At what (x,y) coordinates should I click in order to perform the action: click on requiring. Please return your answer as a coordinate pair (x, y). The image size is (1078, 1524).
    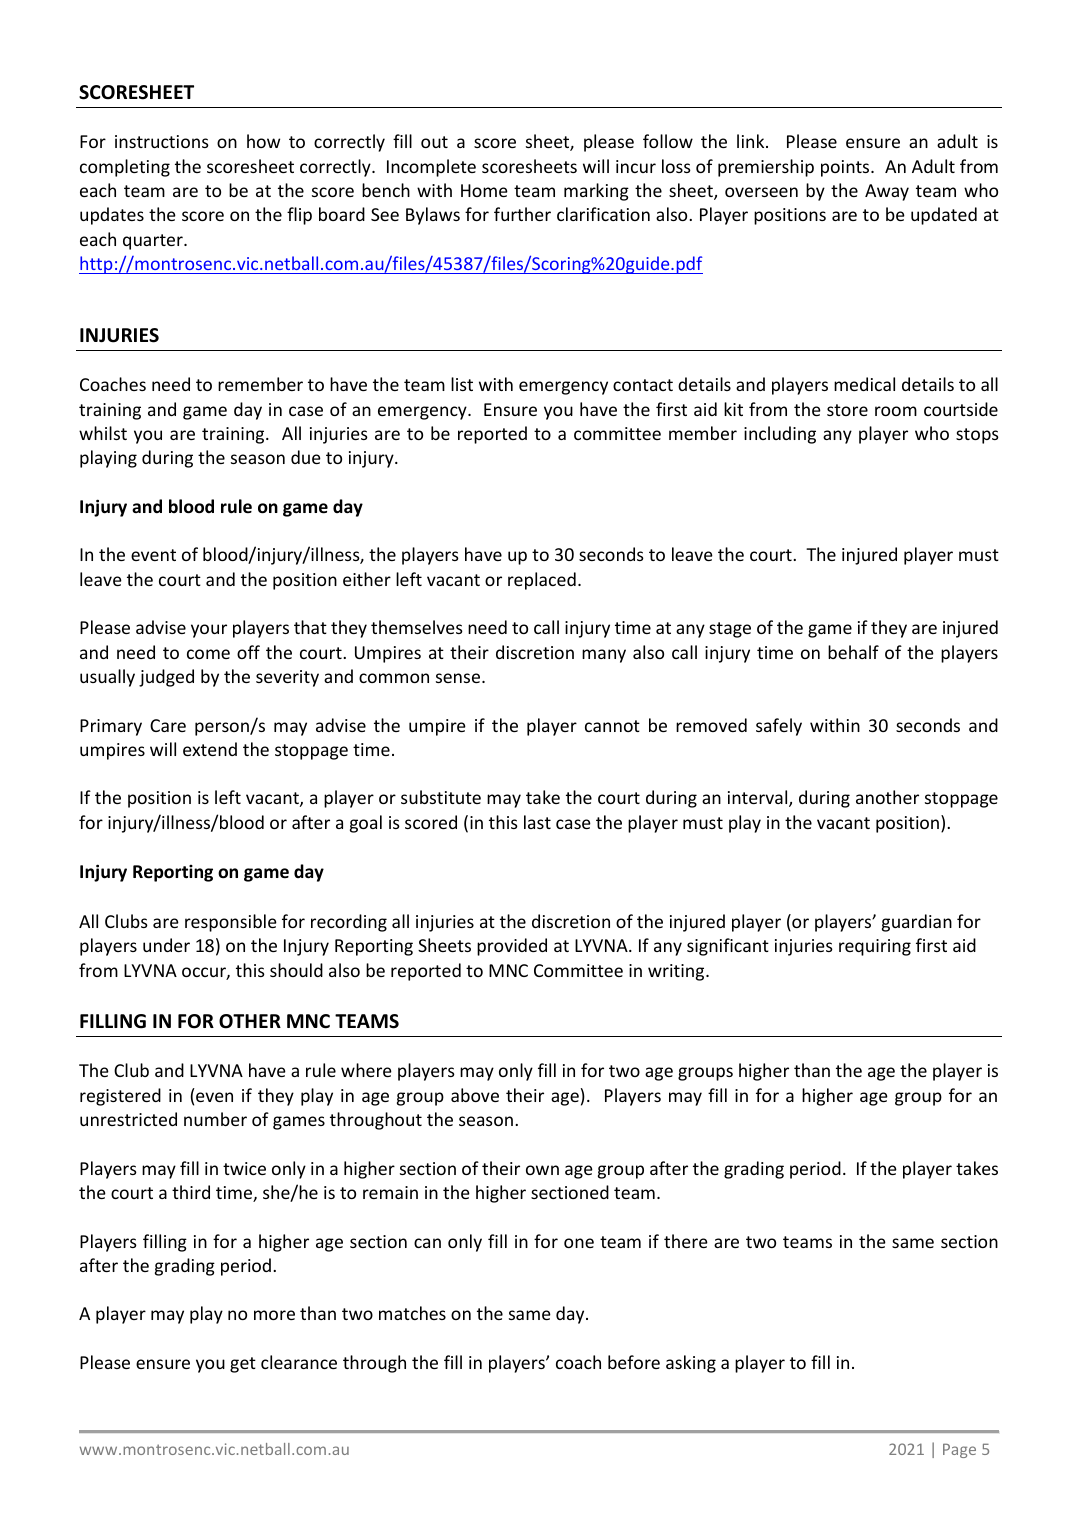
    Looking at the image, I should click on (875, 947).
